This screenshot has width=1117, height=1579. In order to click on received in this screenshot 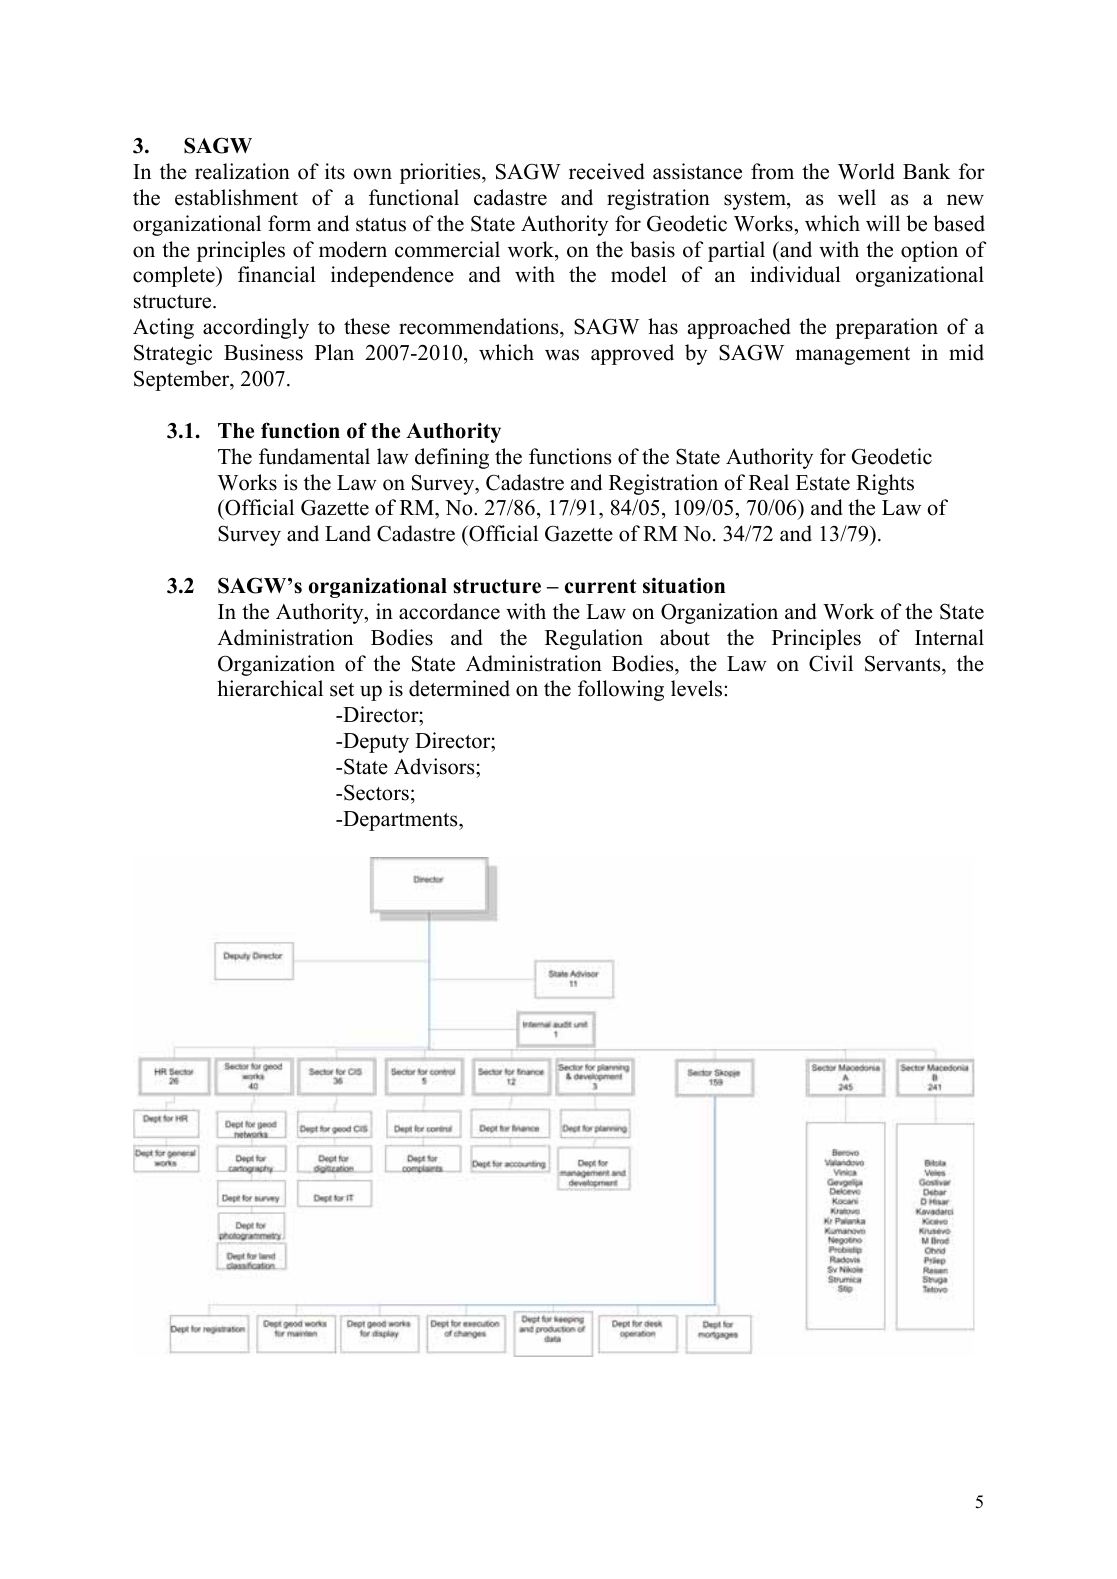, I will do `click(607, 171)`.
